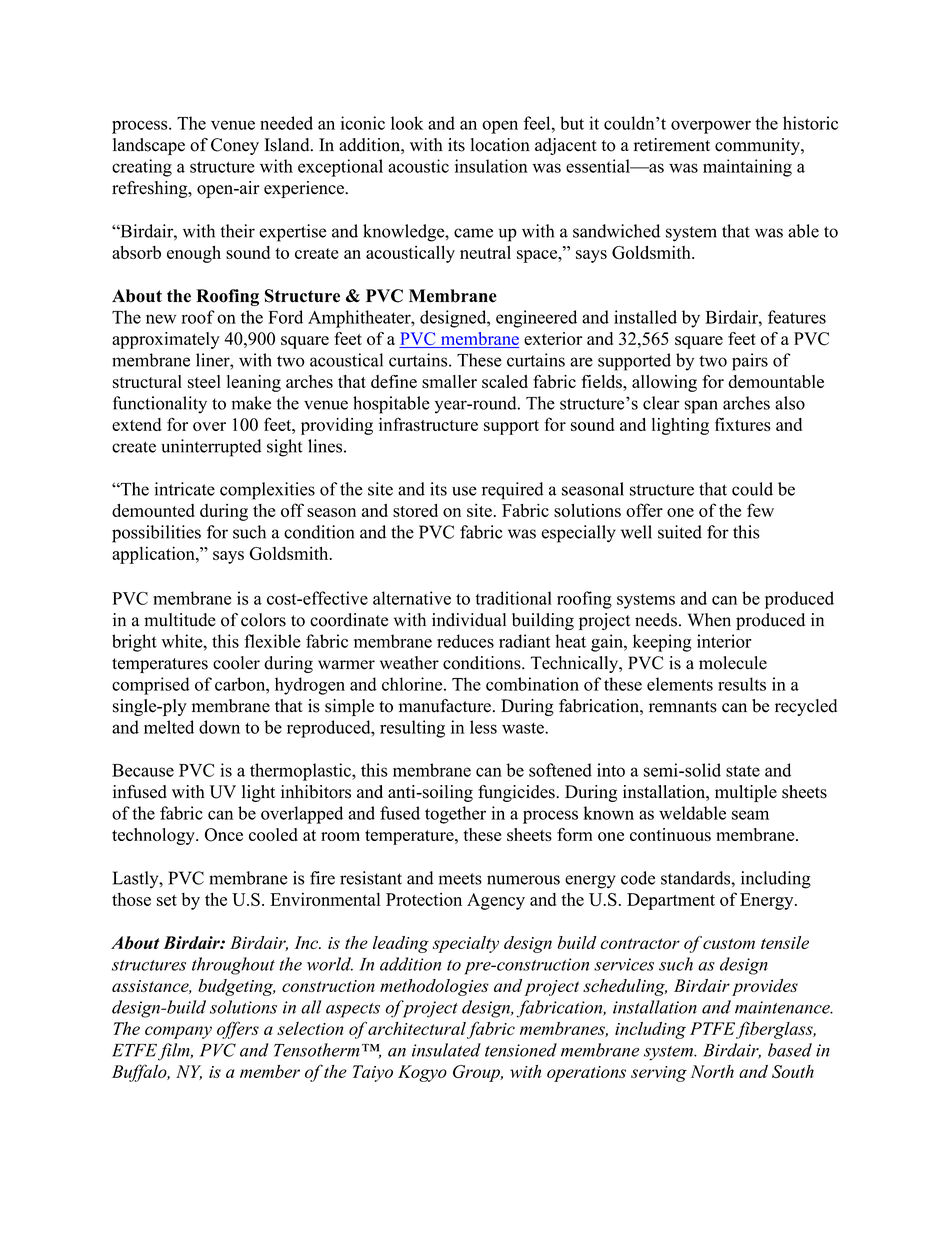  I want to click on company, so click(178, 1032).
